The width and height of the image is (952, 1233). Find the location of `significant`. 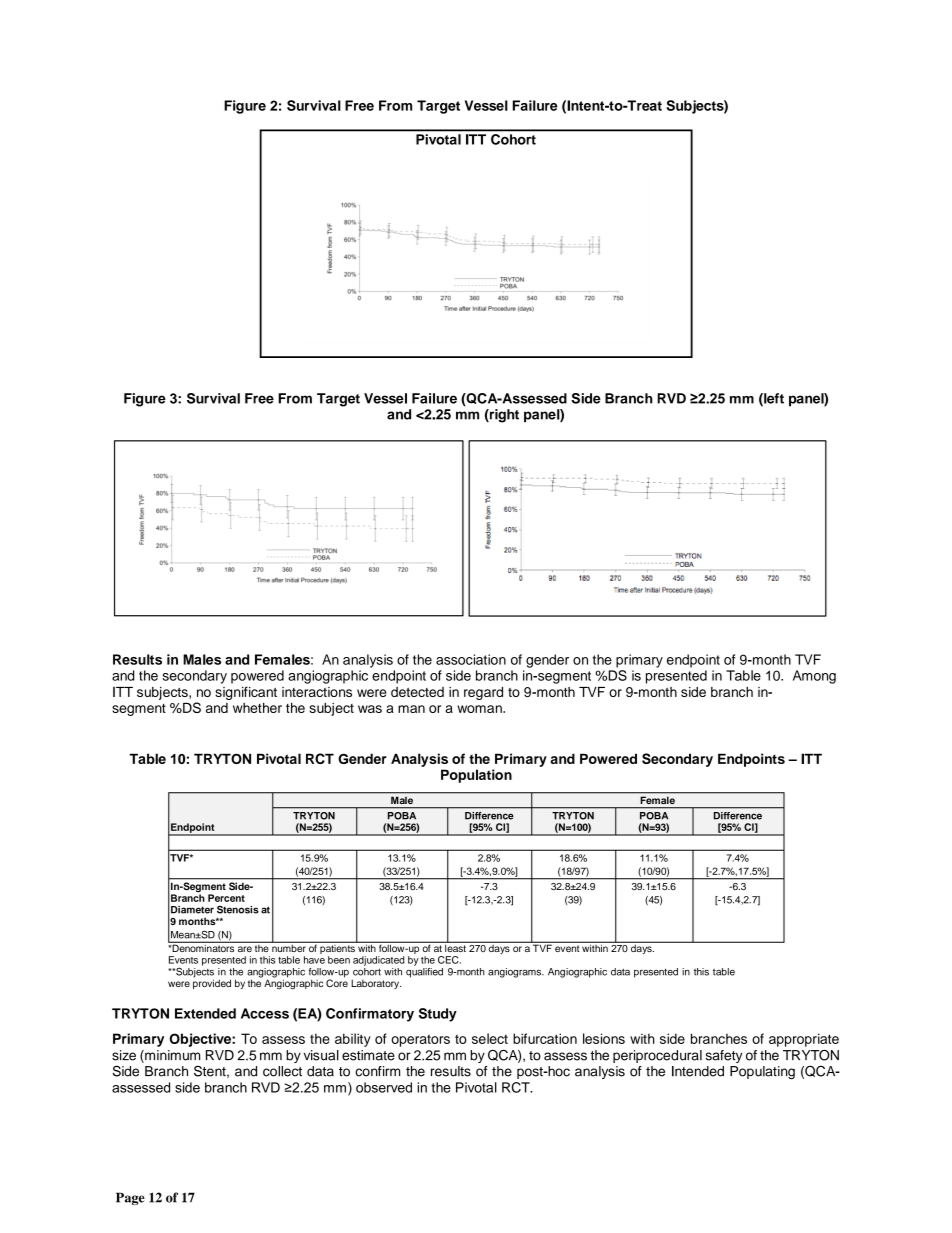

significant is located at coordinates (246, 693).
